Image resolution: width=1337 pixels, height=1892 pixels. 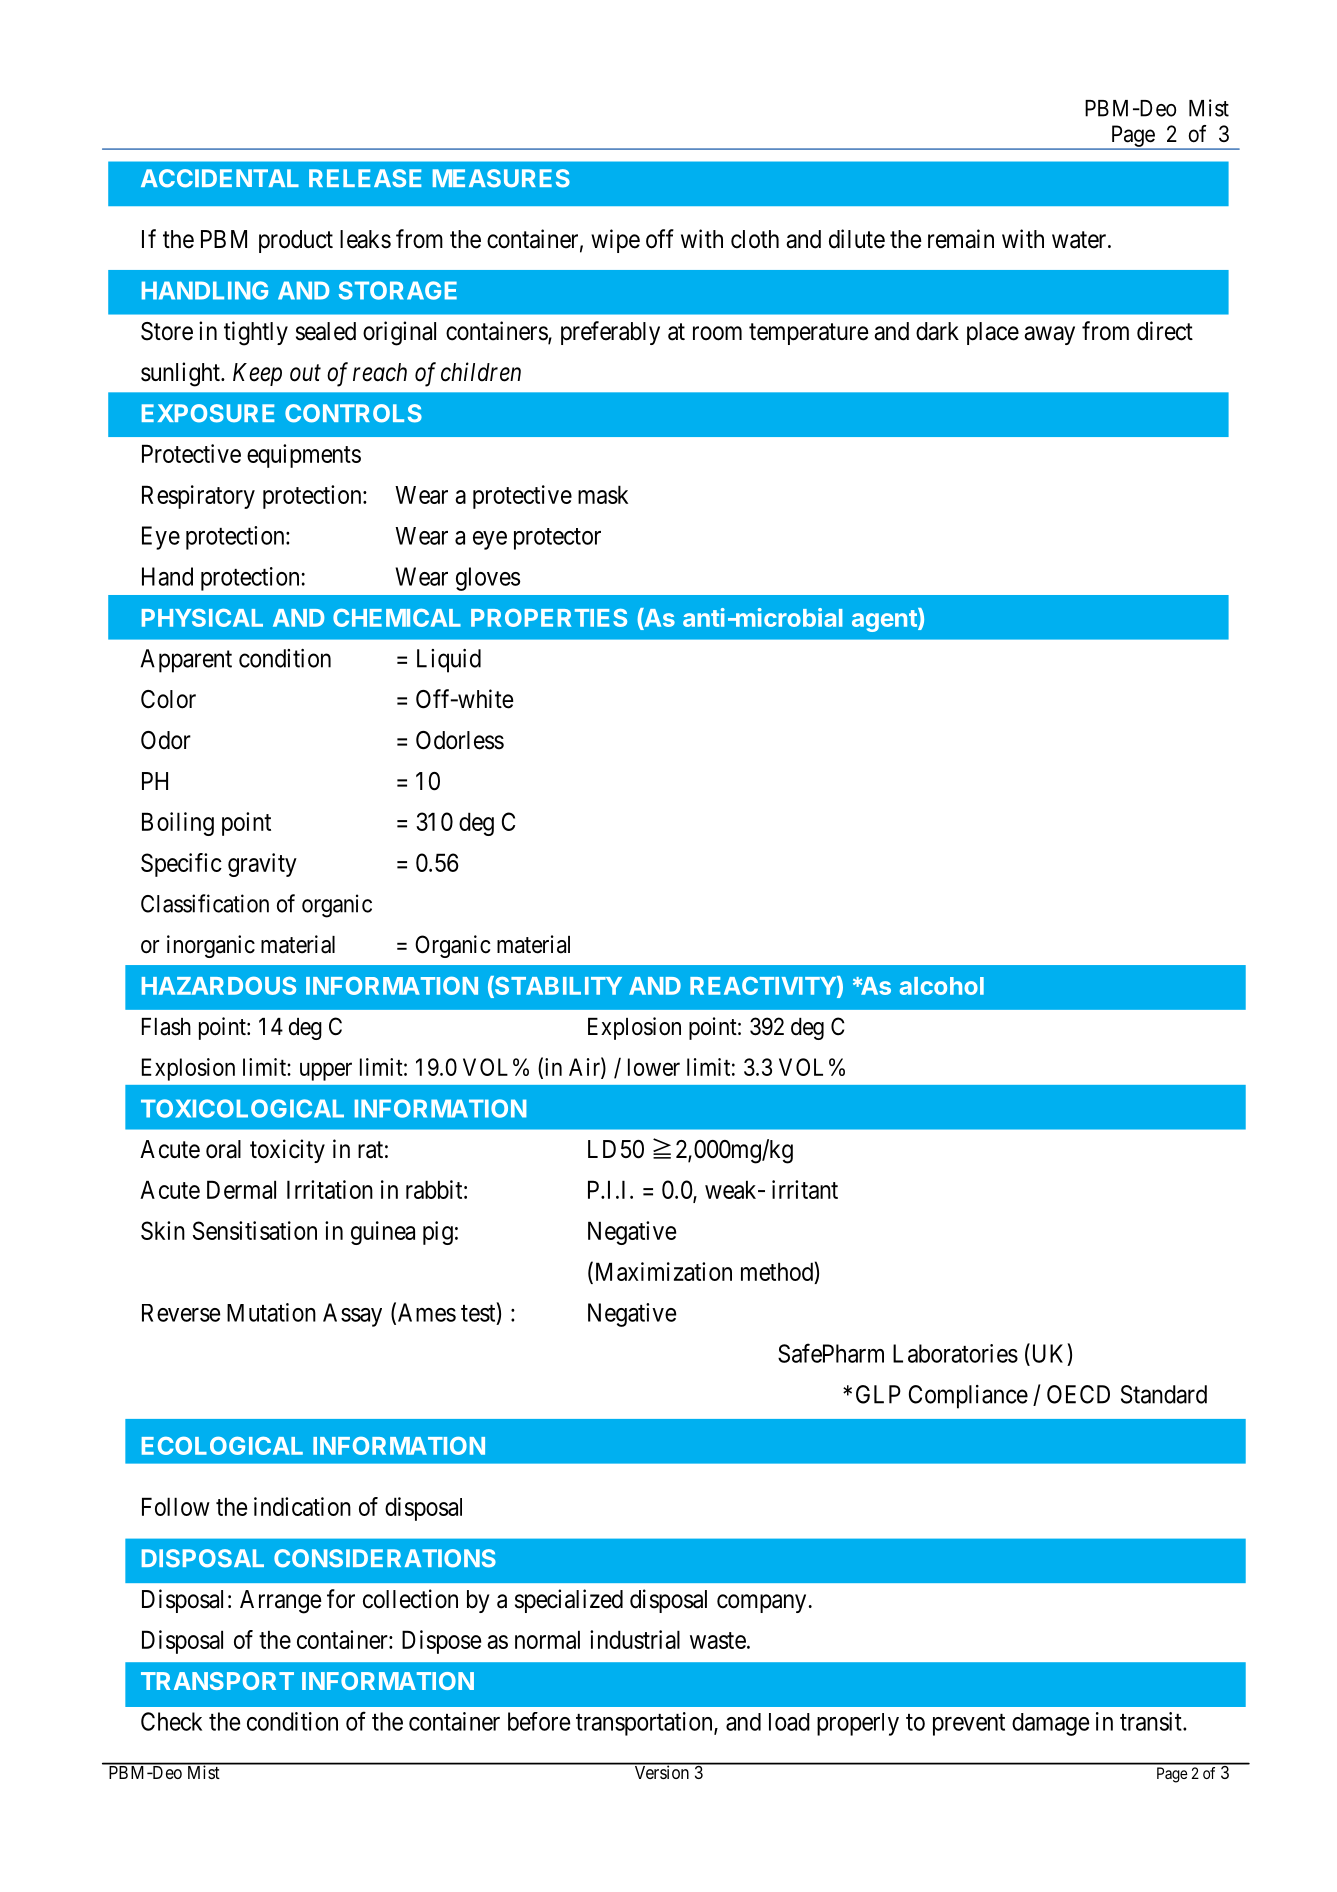 What do you see at coordinates (885, 620) in the image?
I see `agent` at bounding box center [885, 620].
